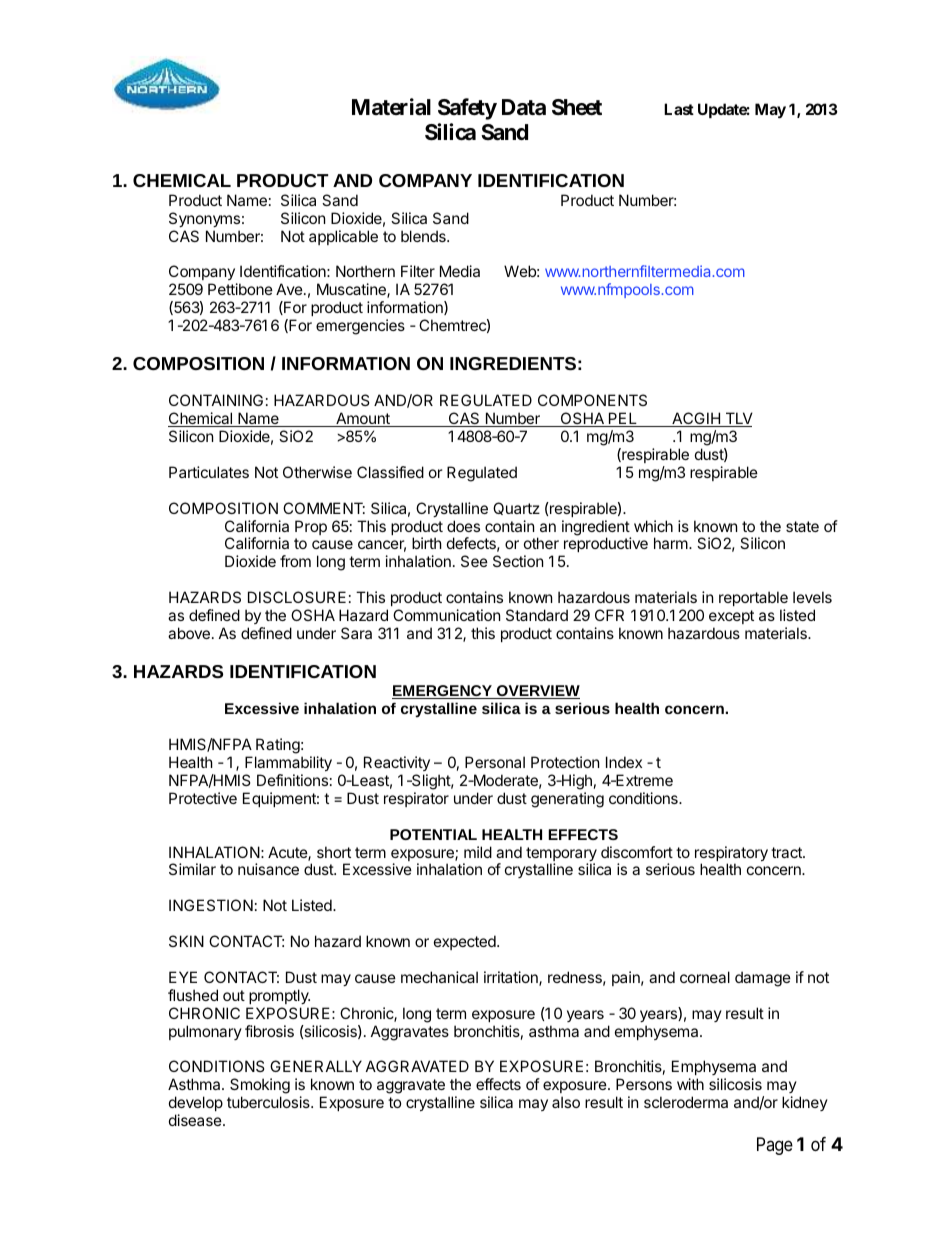  What do you see at coordinates (269, 1102) in the document?
I see `tuberculosis` at bounding box center [269, 1102].
